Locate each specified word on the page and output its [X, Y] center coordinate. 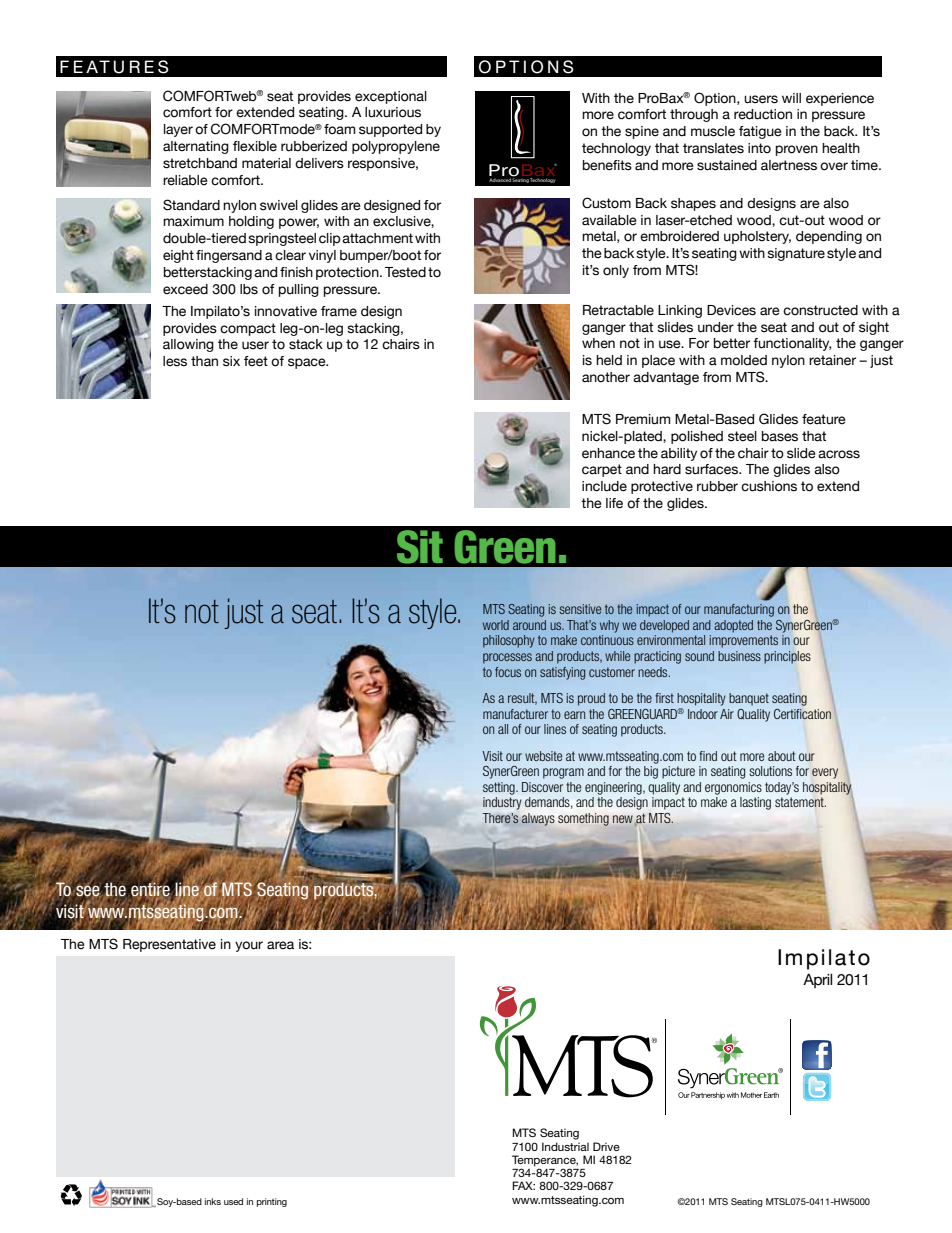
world [496, 625]
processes [507, 658]
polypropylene [396, 147]
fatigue [760, 132]
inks [213, 1201]
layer [178, 130]
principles [787, 657]
